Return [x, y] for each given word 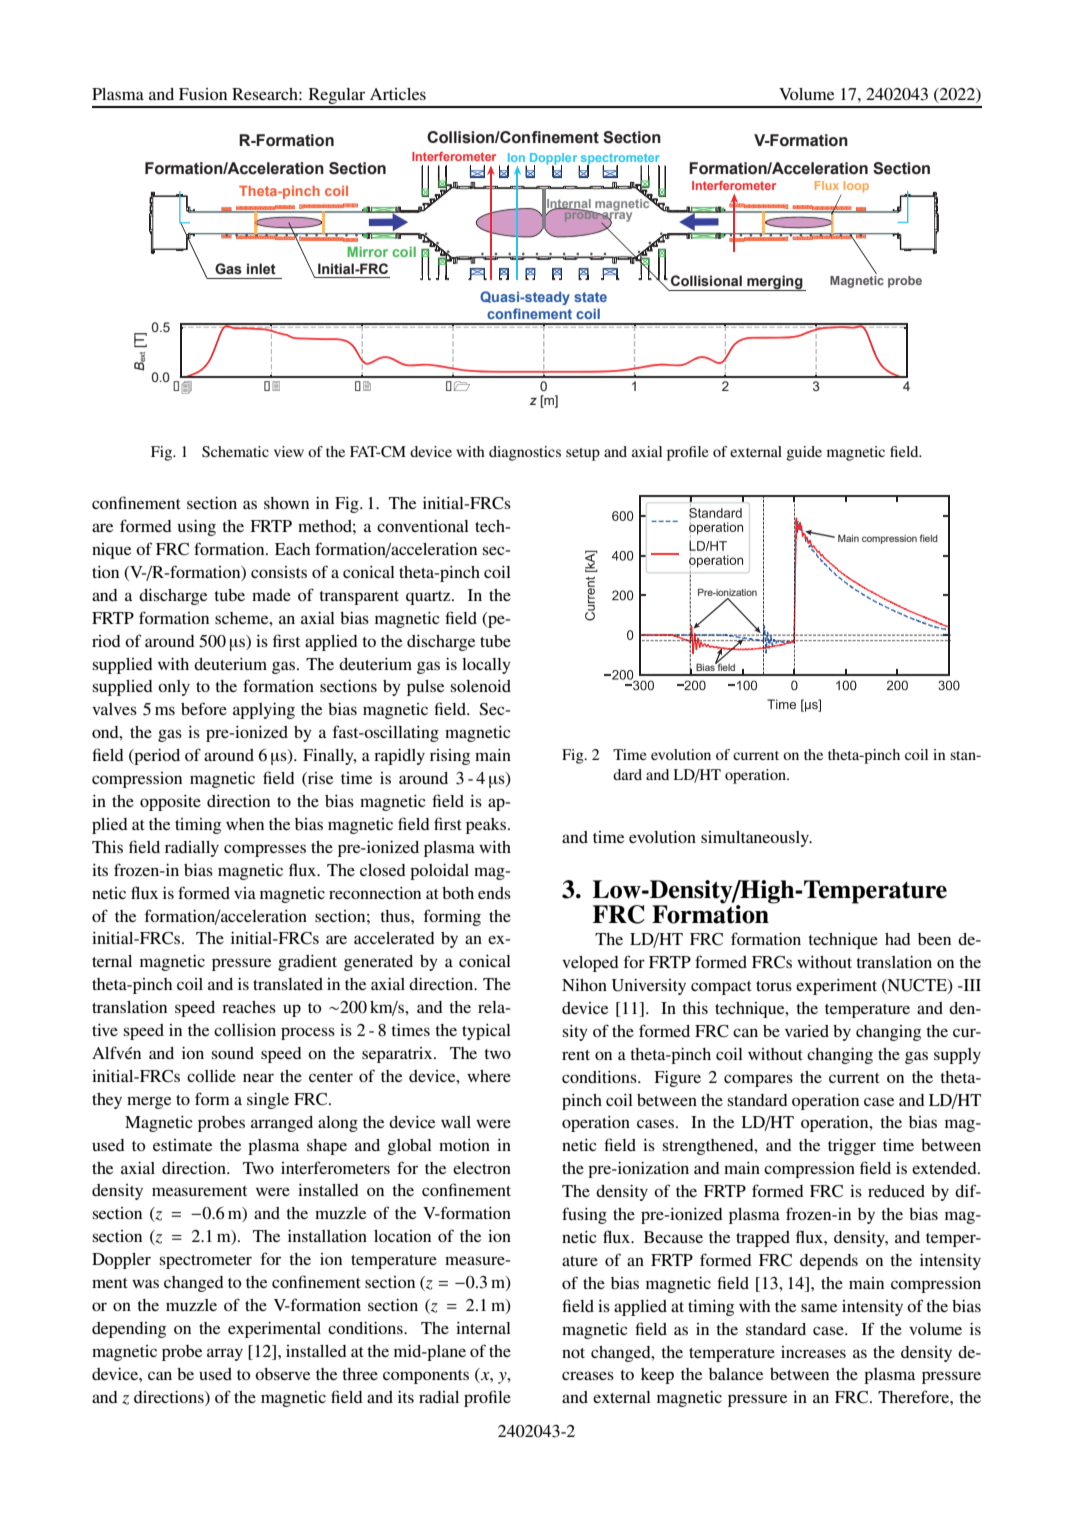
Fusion [203, 94]
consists [279, 572]
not [573, 1353]
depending [129, 1330]
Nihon [584, 985]
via [245, 893]
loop [855, 188]
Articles [398, 94]
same [819, 1307]
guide [804, 453]
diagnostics [525, 453]
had [898, 939]
